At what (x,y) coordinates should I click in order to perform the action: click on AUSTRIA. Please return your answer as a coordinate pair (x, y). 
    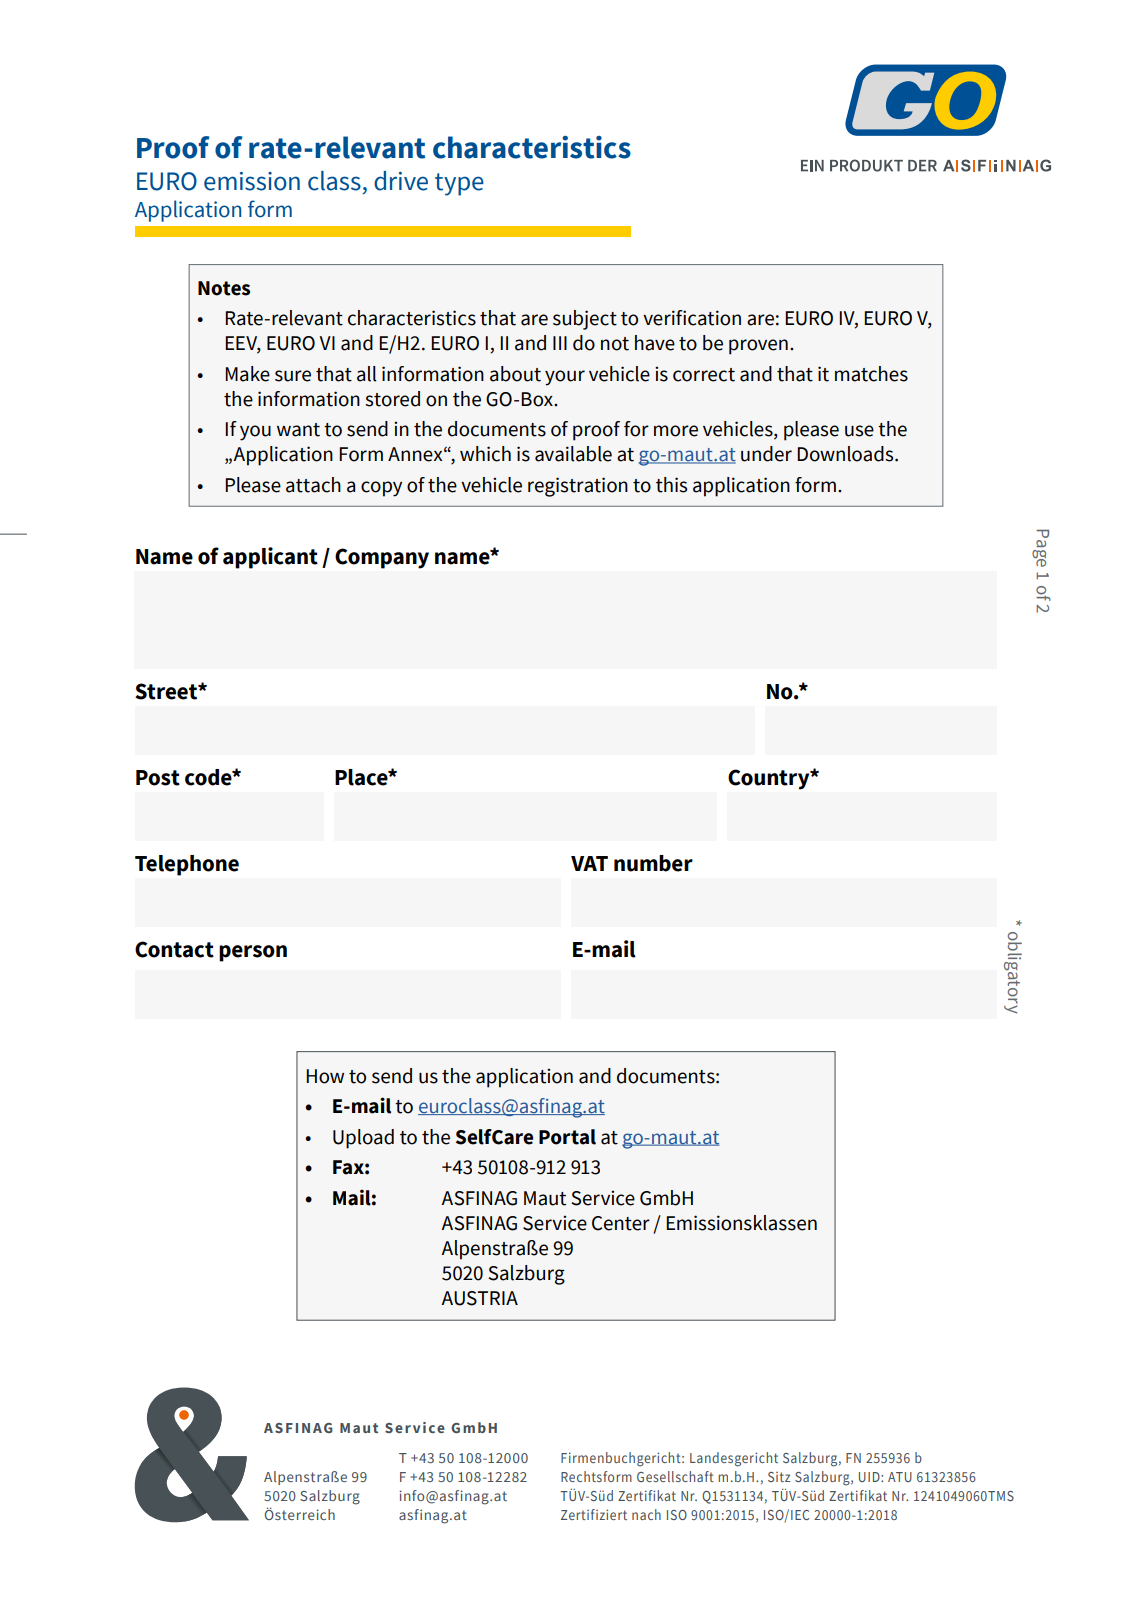
    Looking at the image, I should click on (479, 1298).
